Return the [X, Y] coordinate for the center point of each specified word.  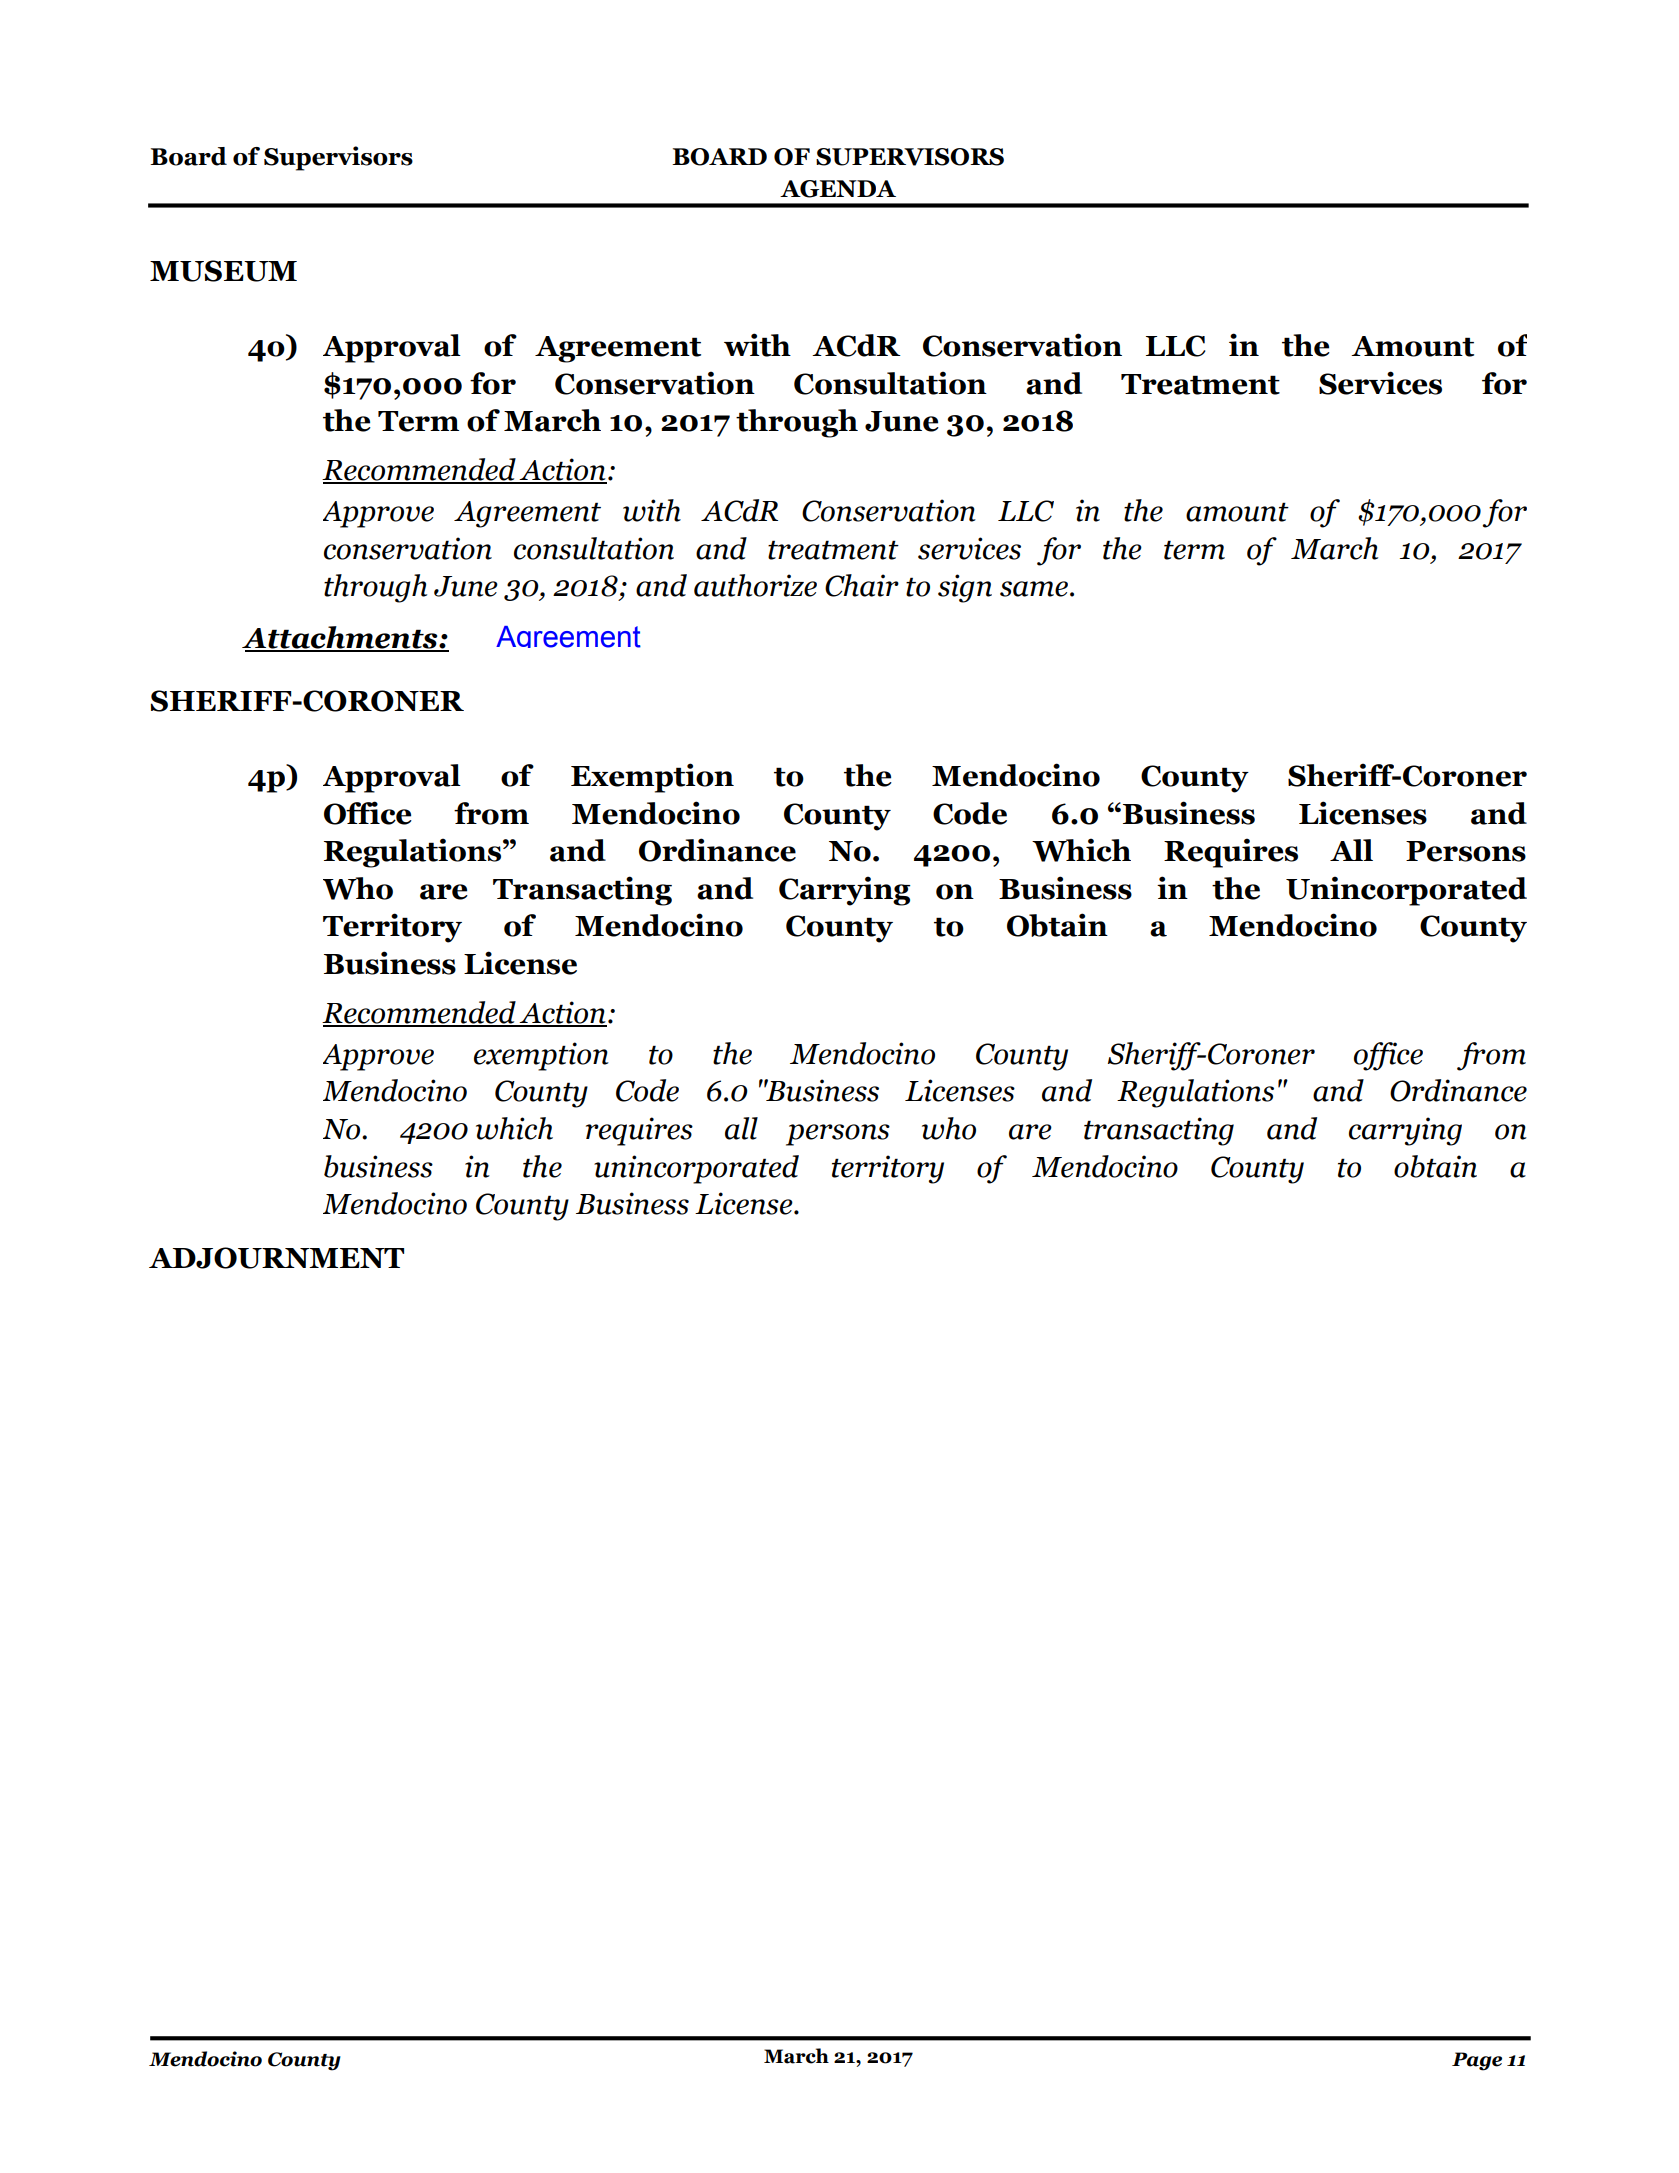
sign [965, 588]
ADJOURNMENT [276, 1258]
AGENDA [838, 189]
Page [1477, 2061]
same [1034, 589]
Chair [862, 585]
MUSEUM [223, 271]
